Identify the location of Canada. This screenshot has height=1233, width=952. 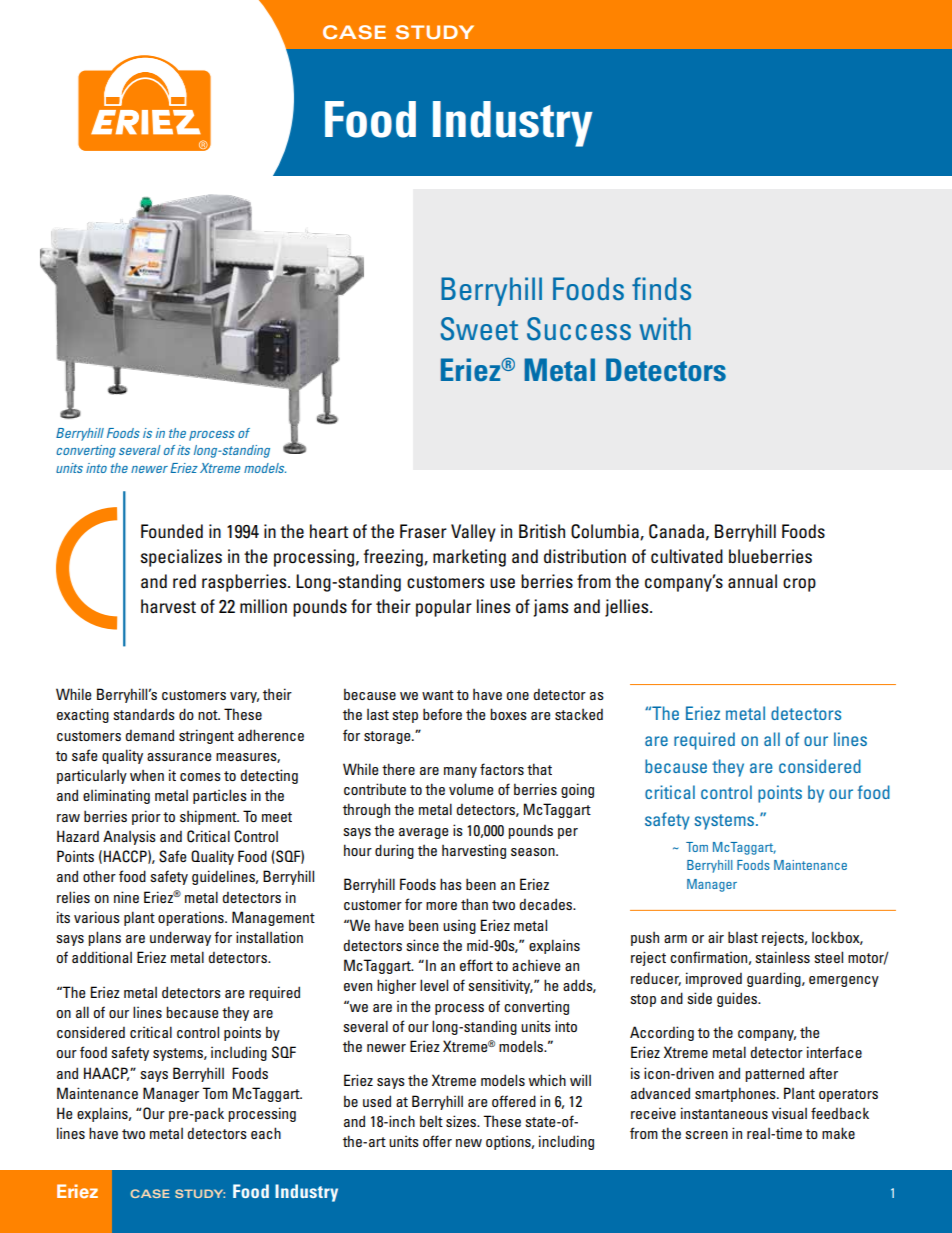
(676, 531).
